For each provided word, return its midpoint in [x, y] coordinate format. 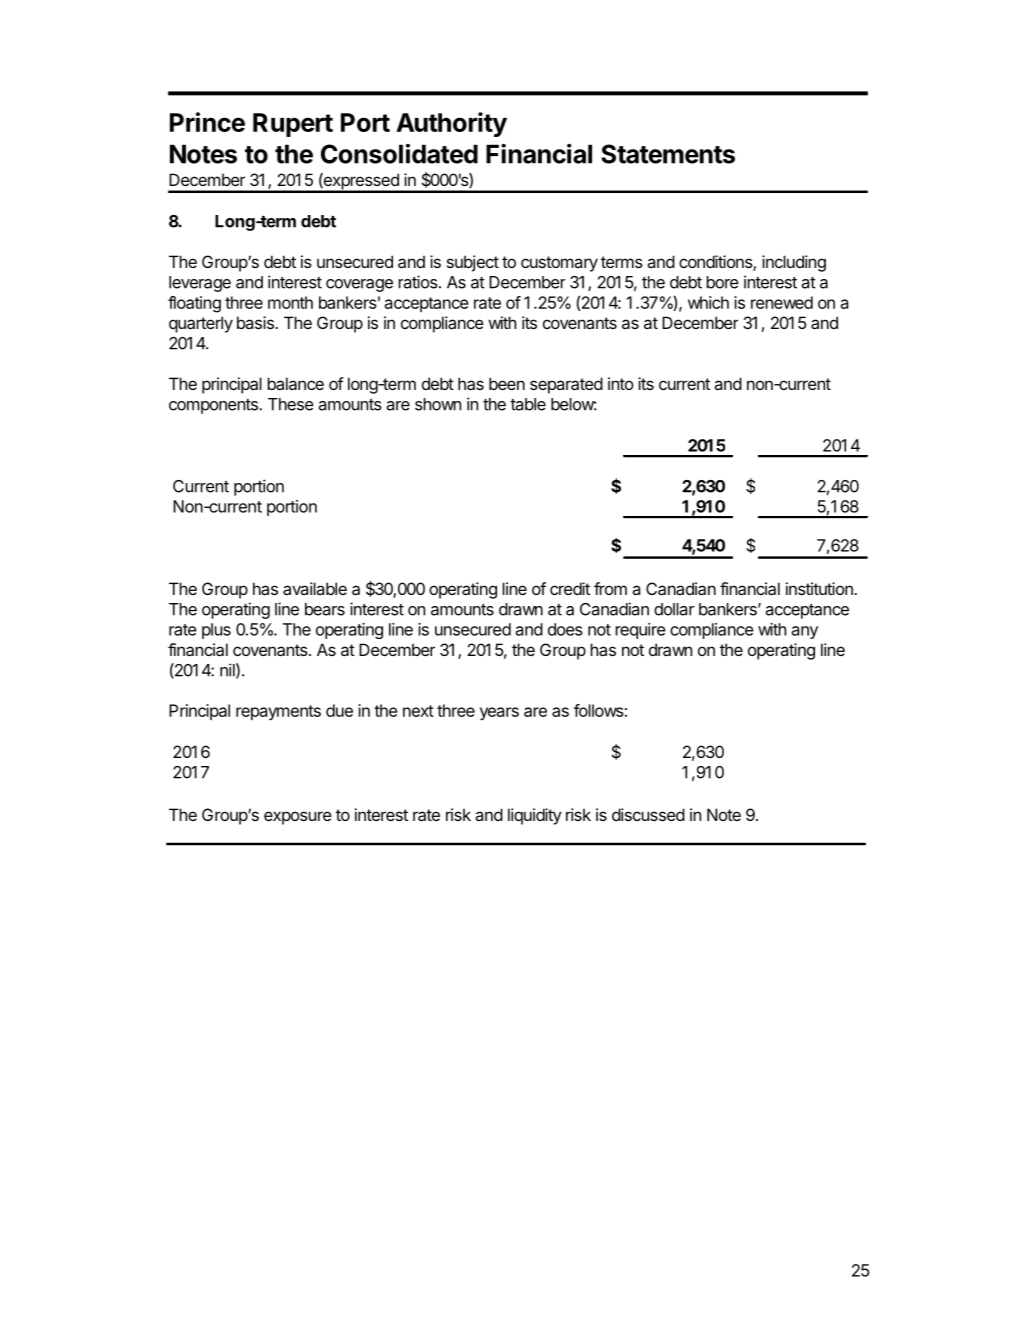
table [528, 404]
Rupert [293, 125]
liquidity [535, 816]
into [621, 383]
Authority [451, 124]
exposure [298, 818]
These [291, 404]
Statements [668, 154]
